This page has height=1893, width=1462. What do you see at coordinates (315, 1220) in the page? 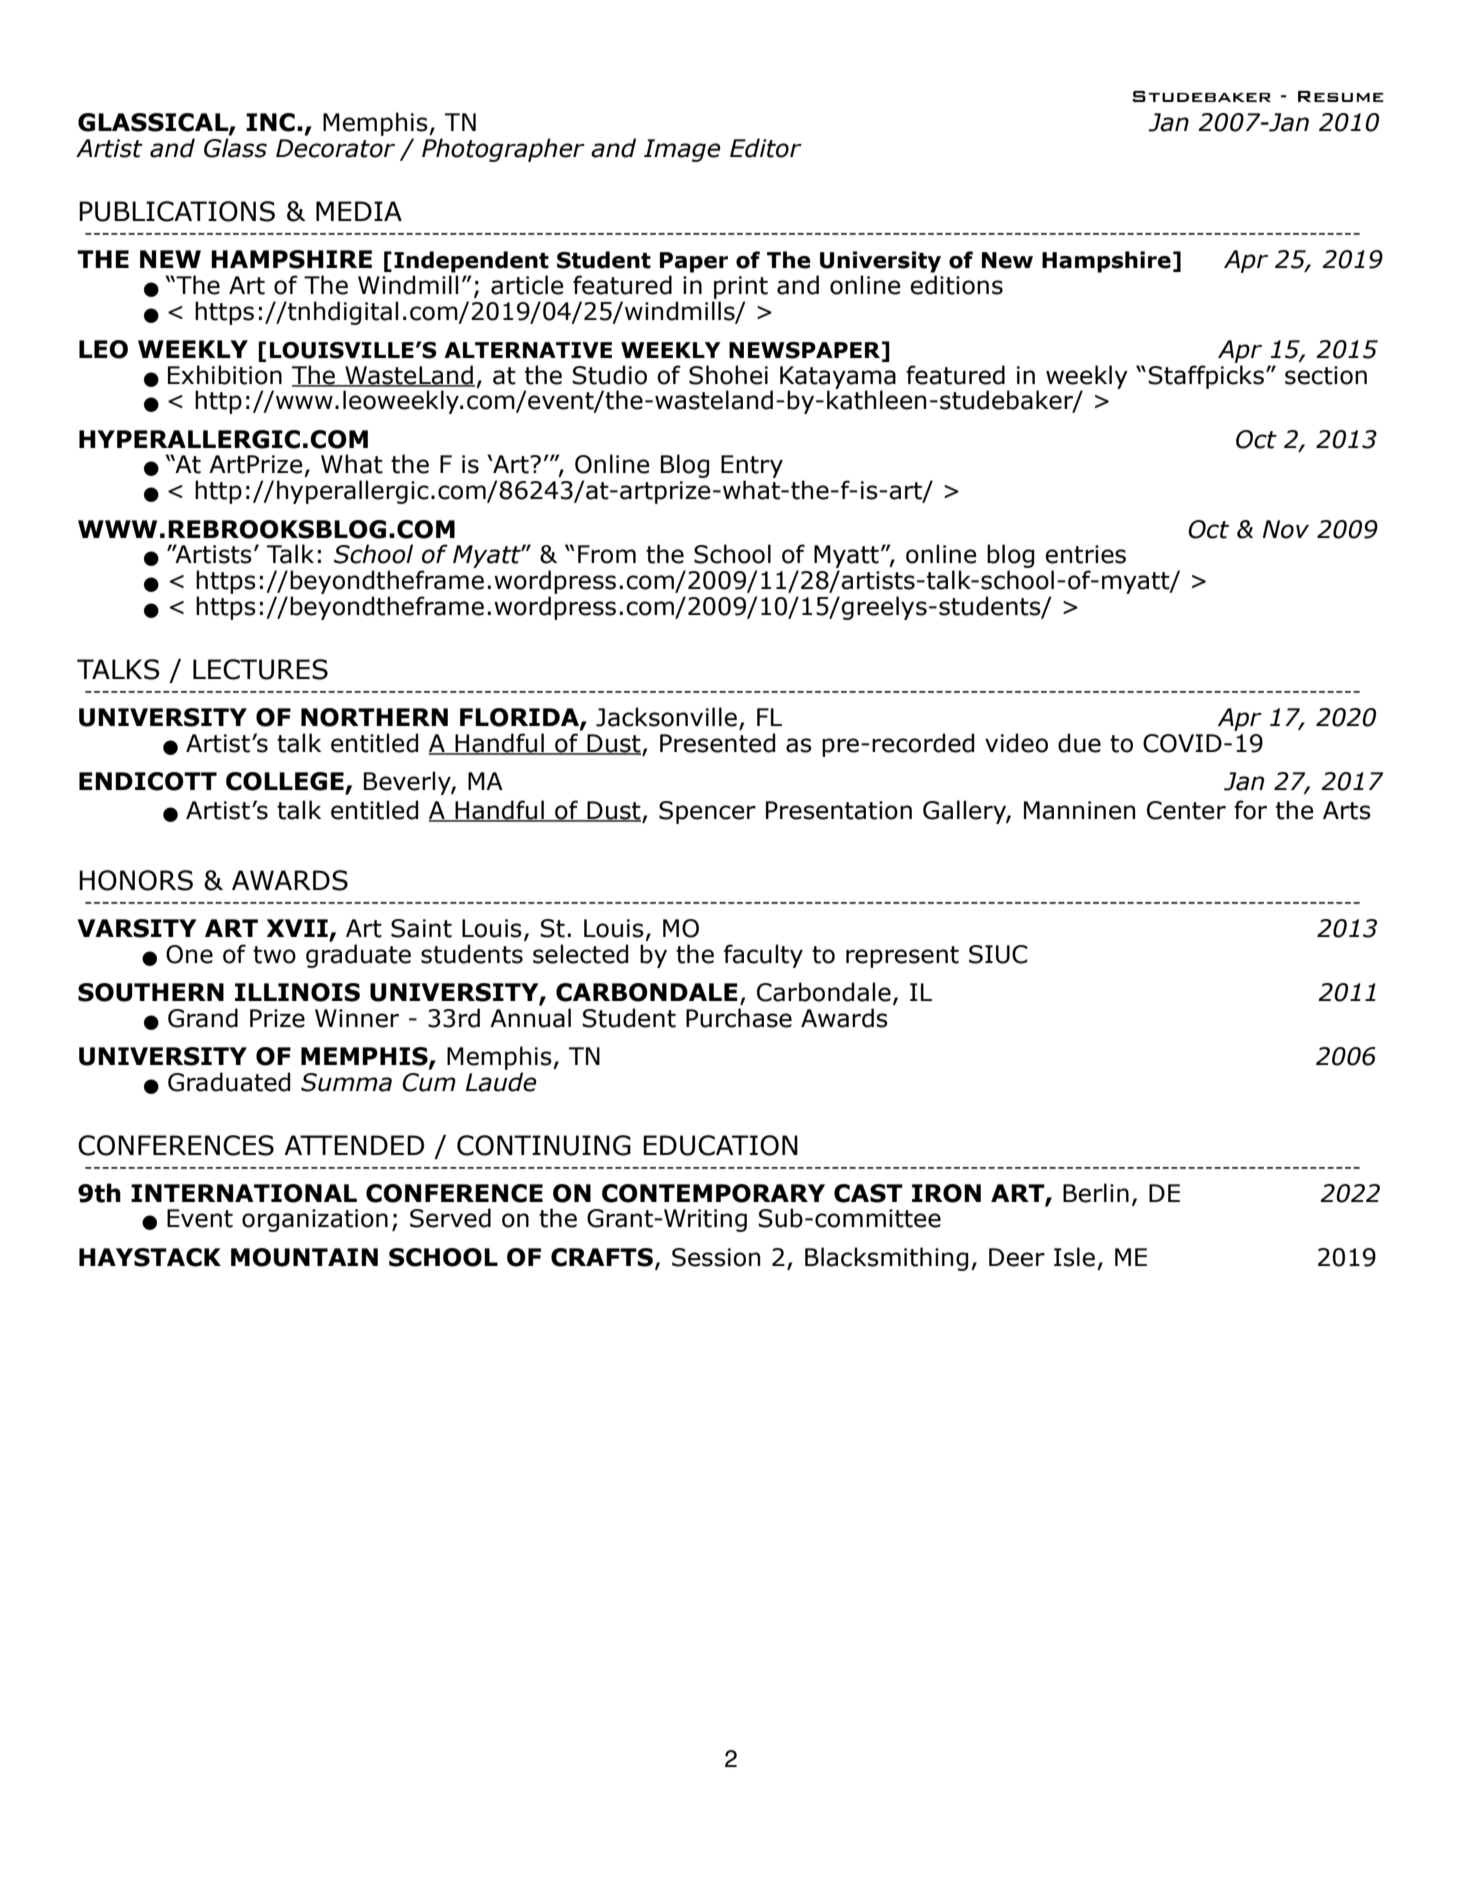
I see `organization` at bounding box center [315, 1220].
